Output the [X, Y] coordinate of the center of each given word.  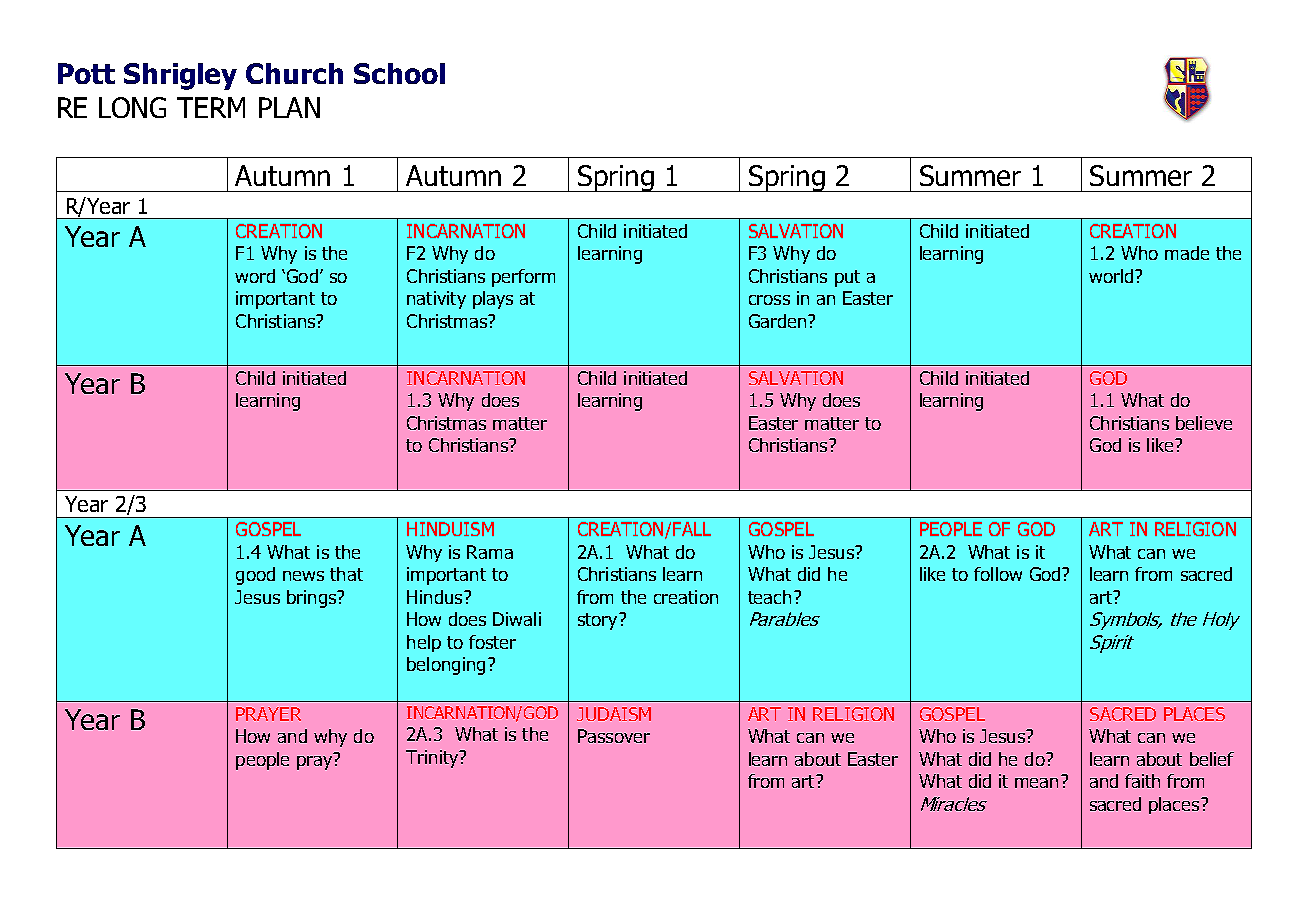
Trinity [433, 759]
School [399, 73]
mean [1036, 783]
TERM [211, 107]
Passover [614, 736]
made [1187, 253]
